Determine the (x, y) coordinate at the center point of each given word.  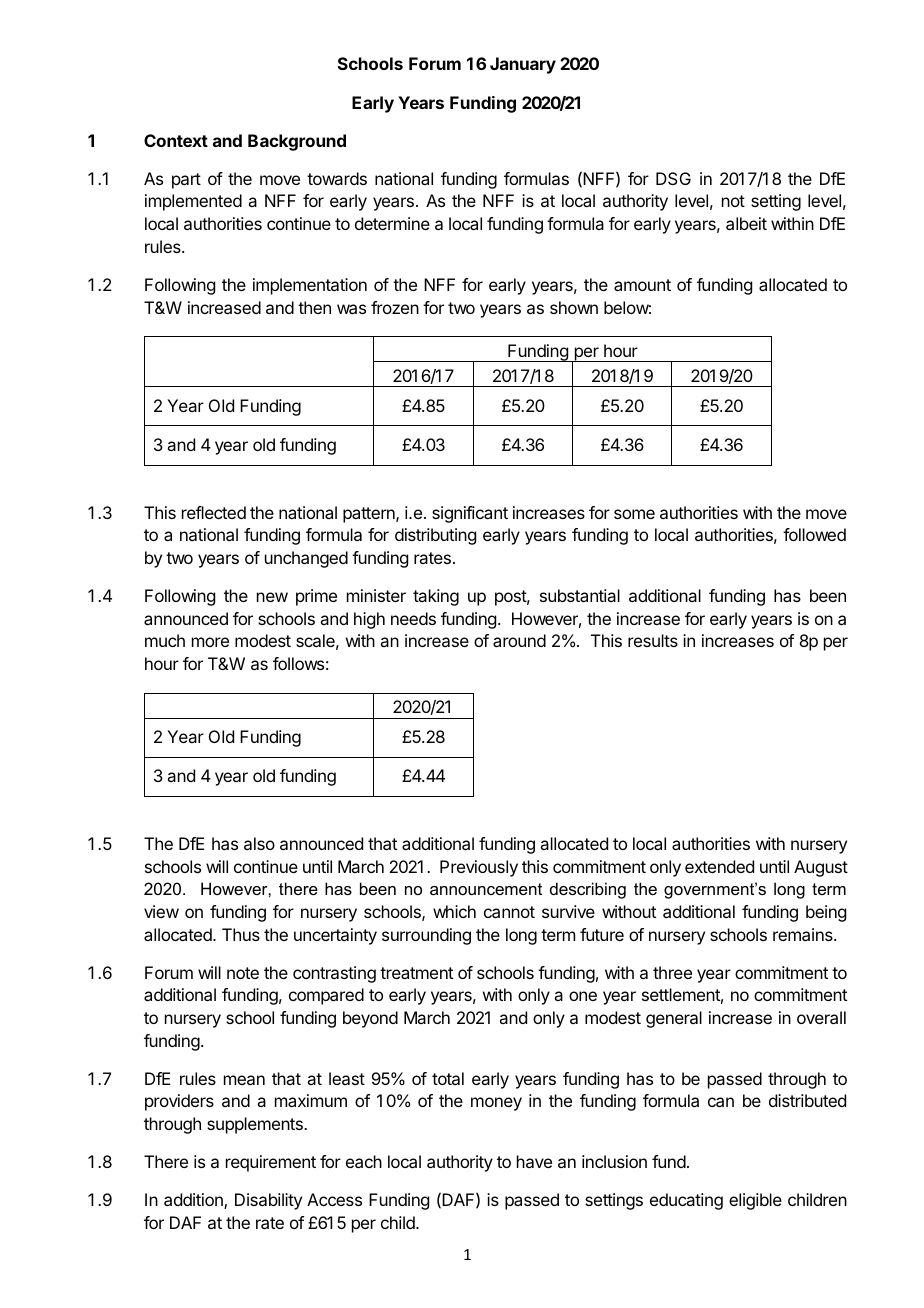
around (519, 640)
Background (297, 142)
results (653, 640)
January (523, 65)
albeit (746, 223)
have (534, 1161)
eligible (755, 1201)
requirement (271, 1163)
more (210, 642)
